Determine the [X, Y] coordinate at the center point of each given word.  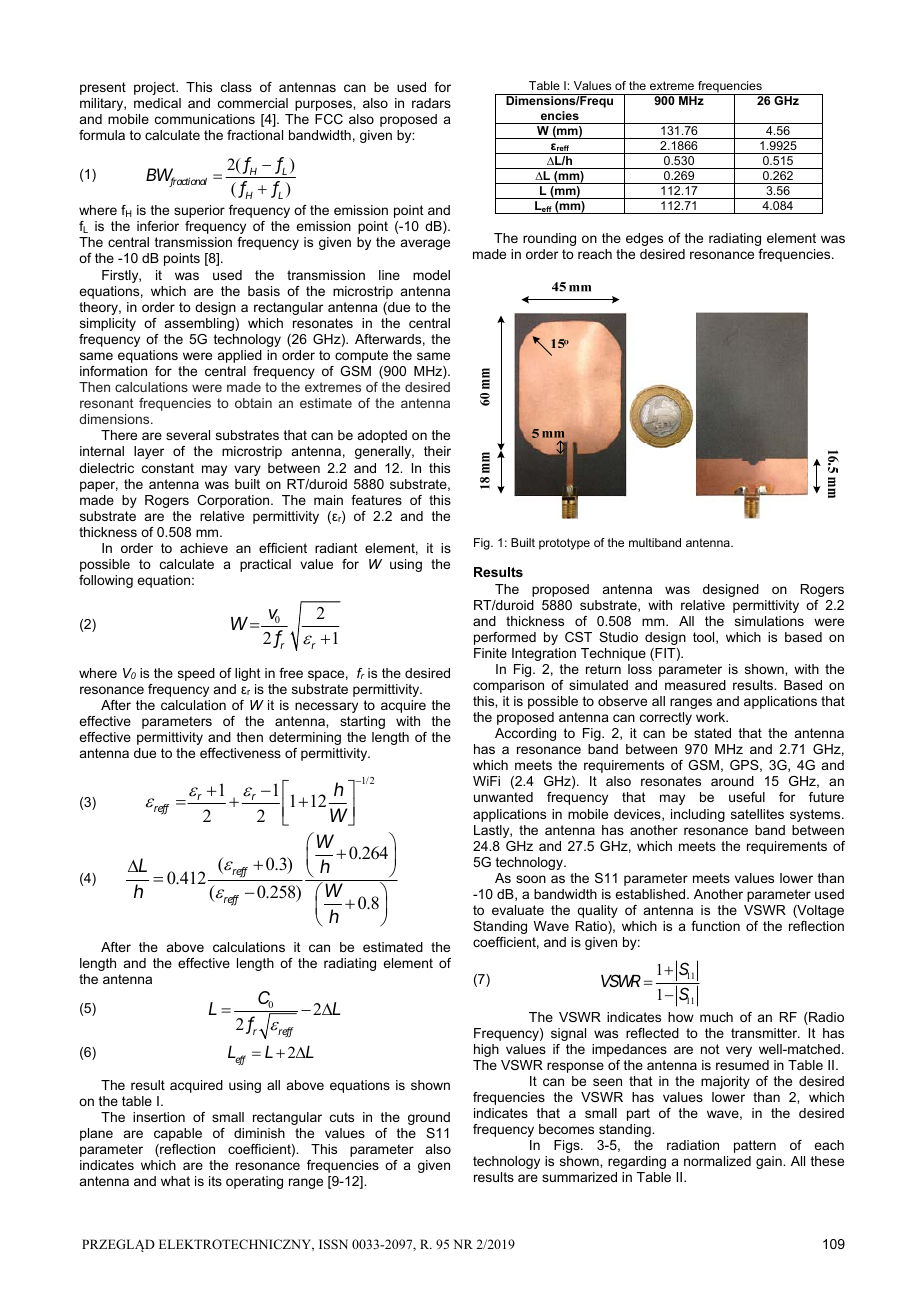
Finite [490, 653]
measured [695, 685]
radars [431, 103]
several [188, 435]
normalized [717, 1161]
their [437, 451]
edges [644, 239]
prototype [564, 544]
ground [429, 1118]
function [715, 926]
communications [205, 119]
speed [196, 674]
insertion [159, 1117]
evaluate [518, 910]
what [175, 1181]
